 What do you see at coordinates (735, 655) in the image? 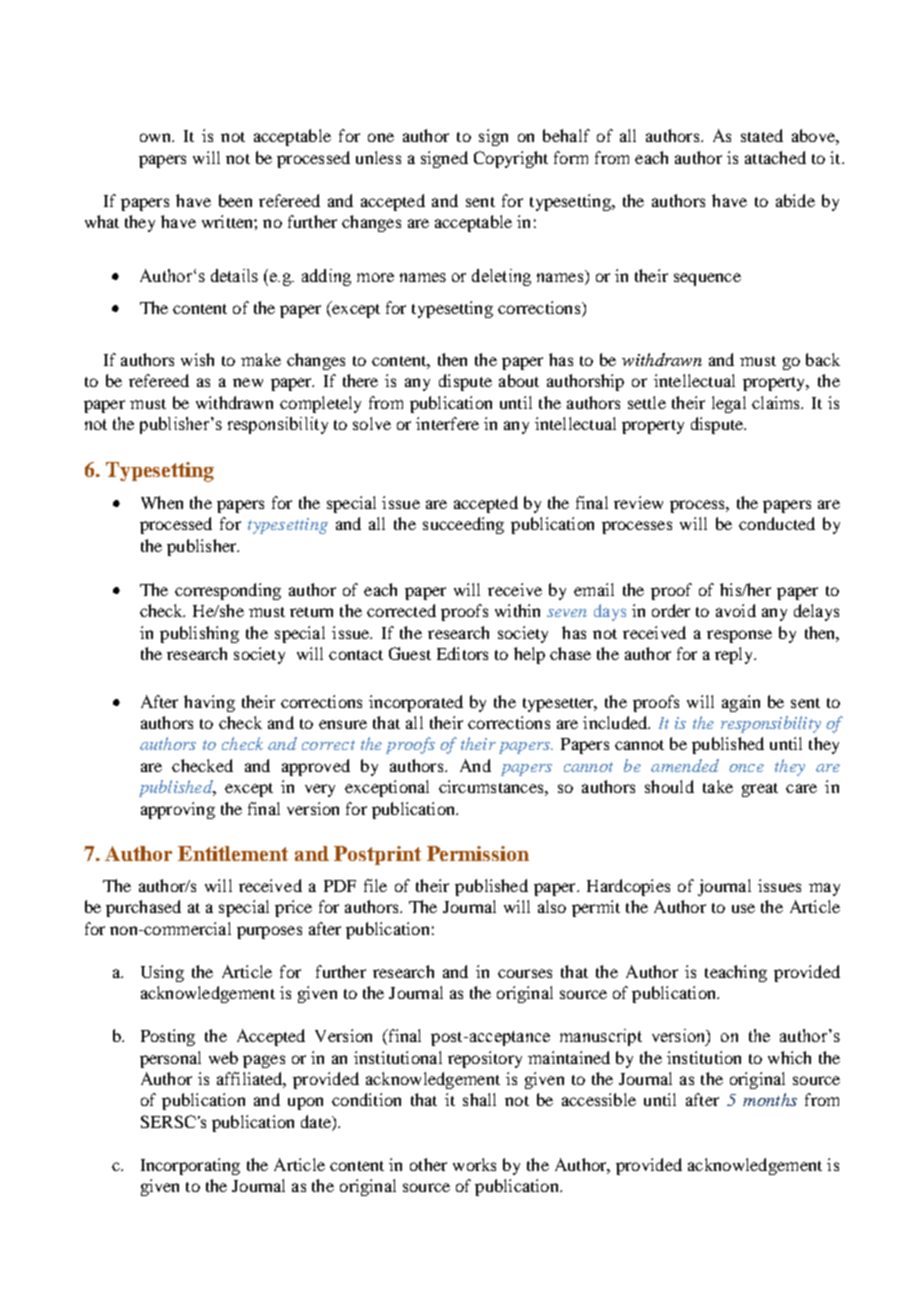
I see `reply` at bounding box center [735, 655].
